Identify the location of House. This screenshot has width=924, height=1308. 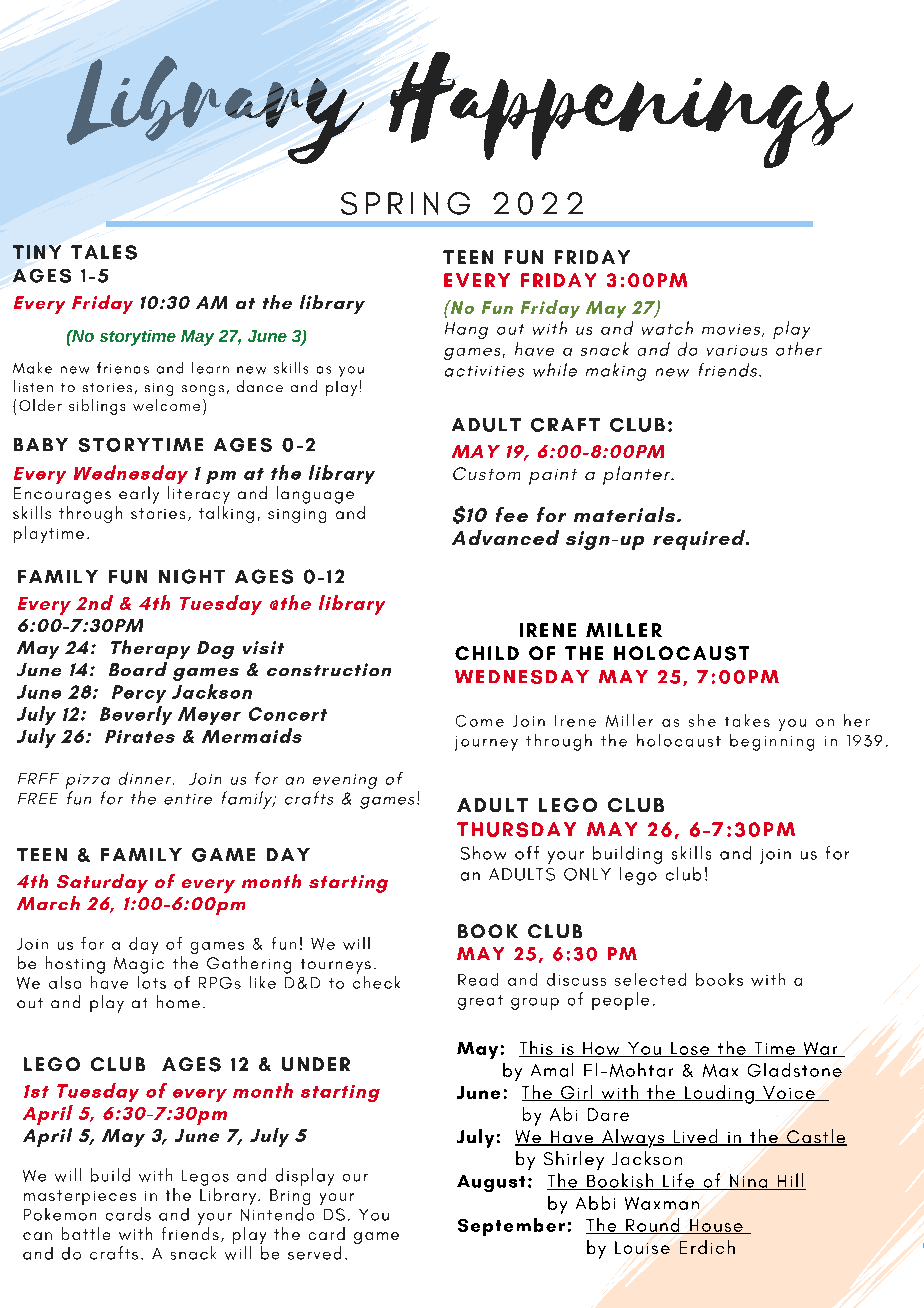
(716, 1226).
